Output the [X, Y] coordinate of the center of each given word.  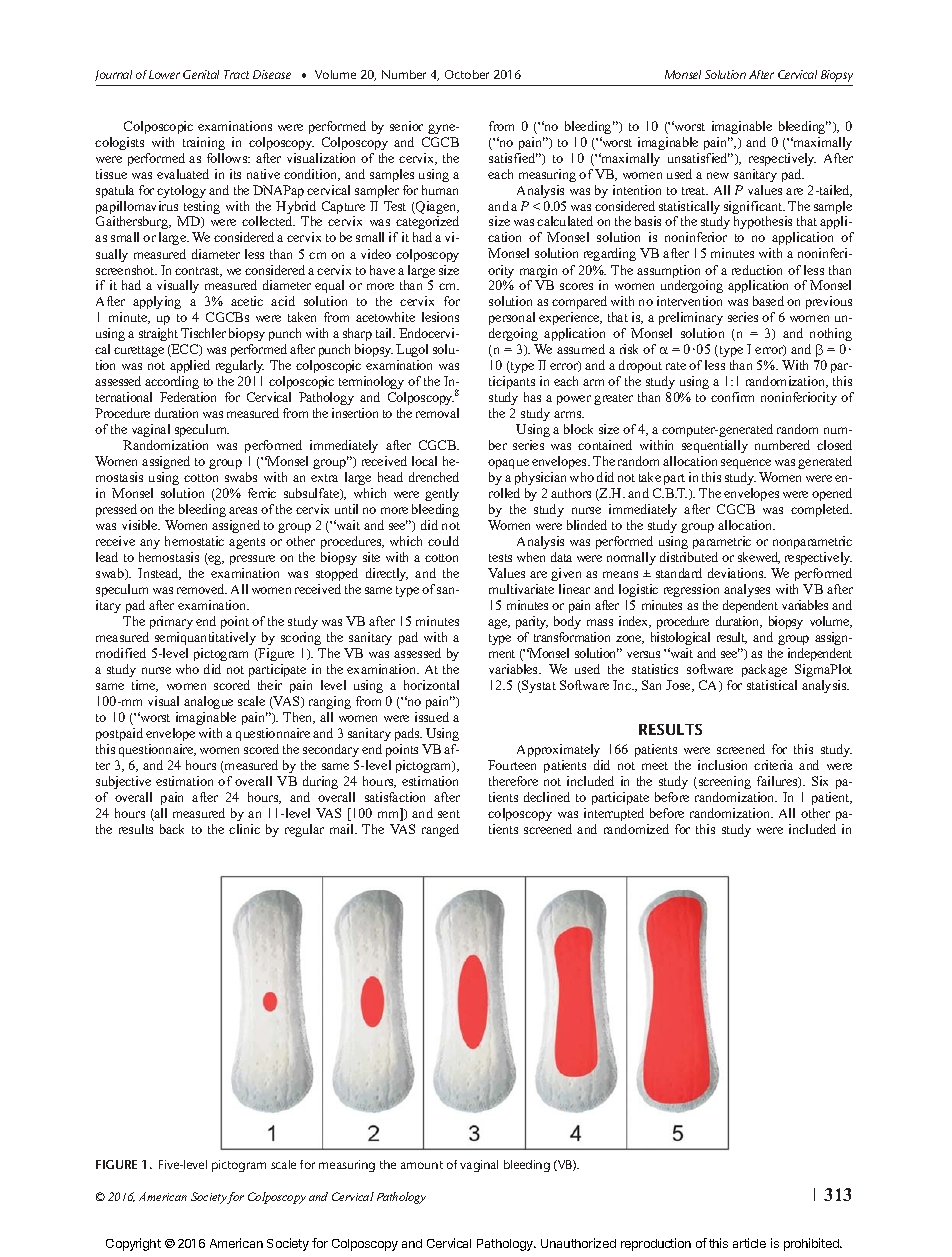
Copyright [133, 1244]
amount [422, 1165]
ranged [440, 830]
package [764, 670]
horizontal [431, 685]
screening [725, 782]
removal [437, 413]
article [749, 1243]
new [718, 175]
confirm [732, 397]
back [172, 829]
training [204, 143]
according [172, 382]
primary [171, 622]
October [467, 74]
